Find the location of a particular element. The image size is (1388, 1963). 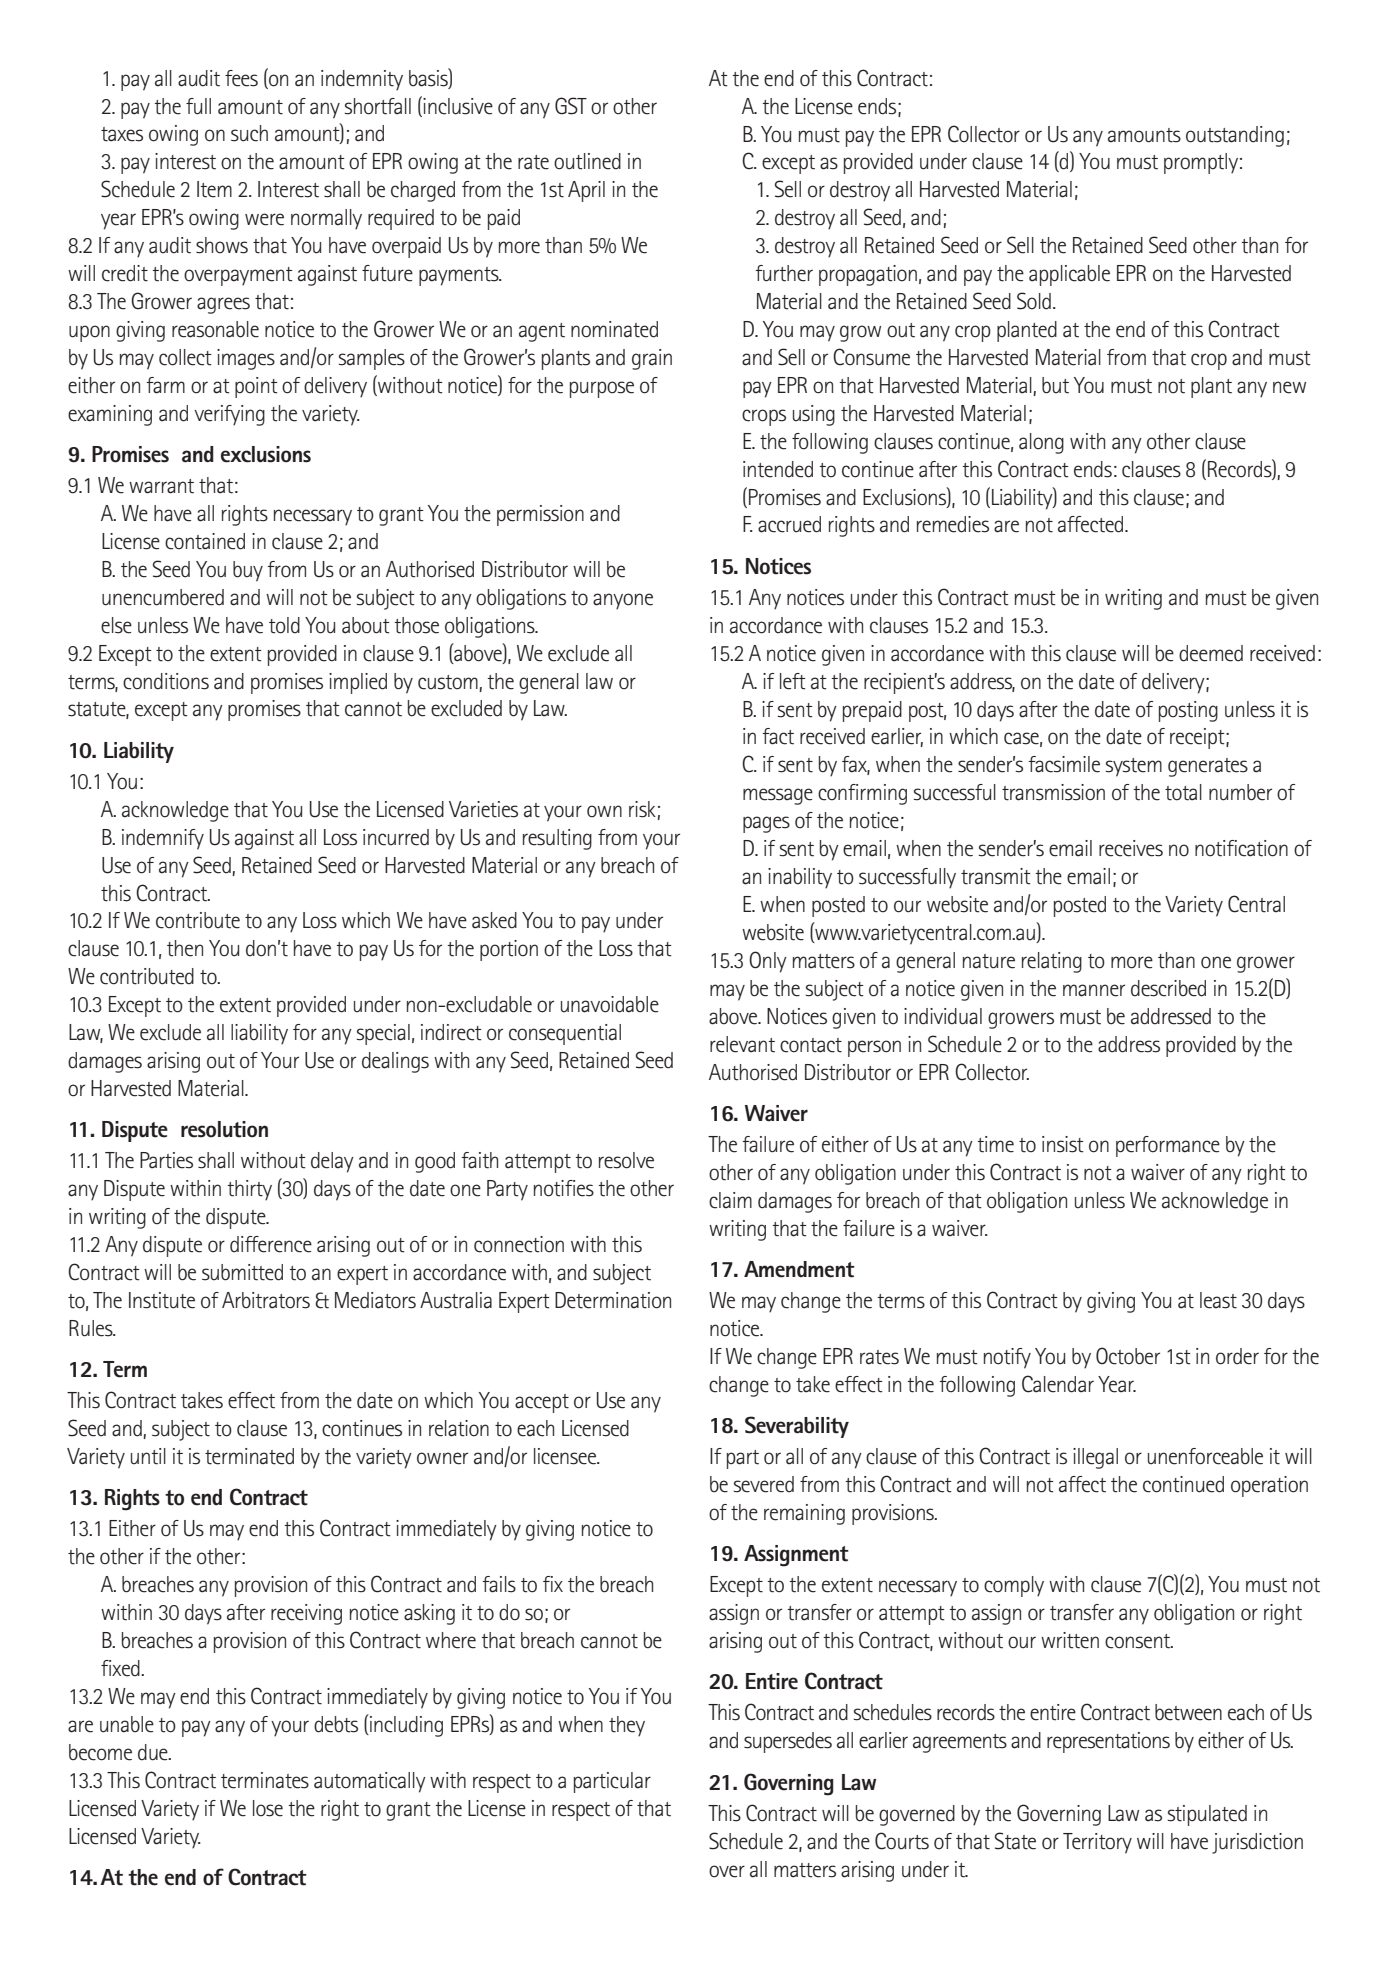

such is located at coordinates (249, 133).
